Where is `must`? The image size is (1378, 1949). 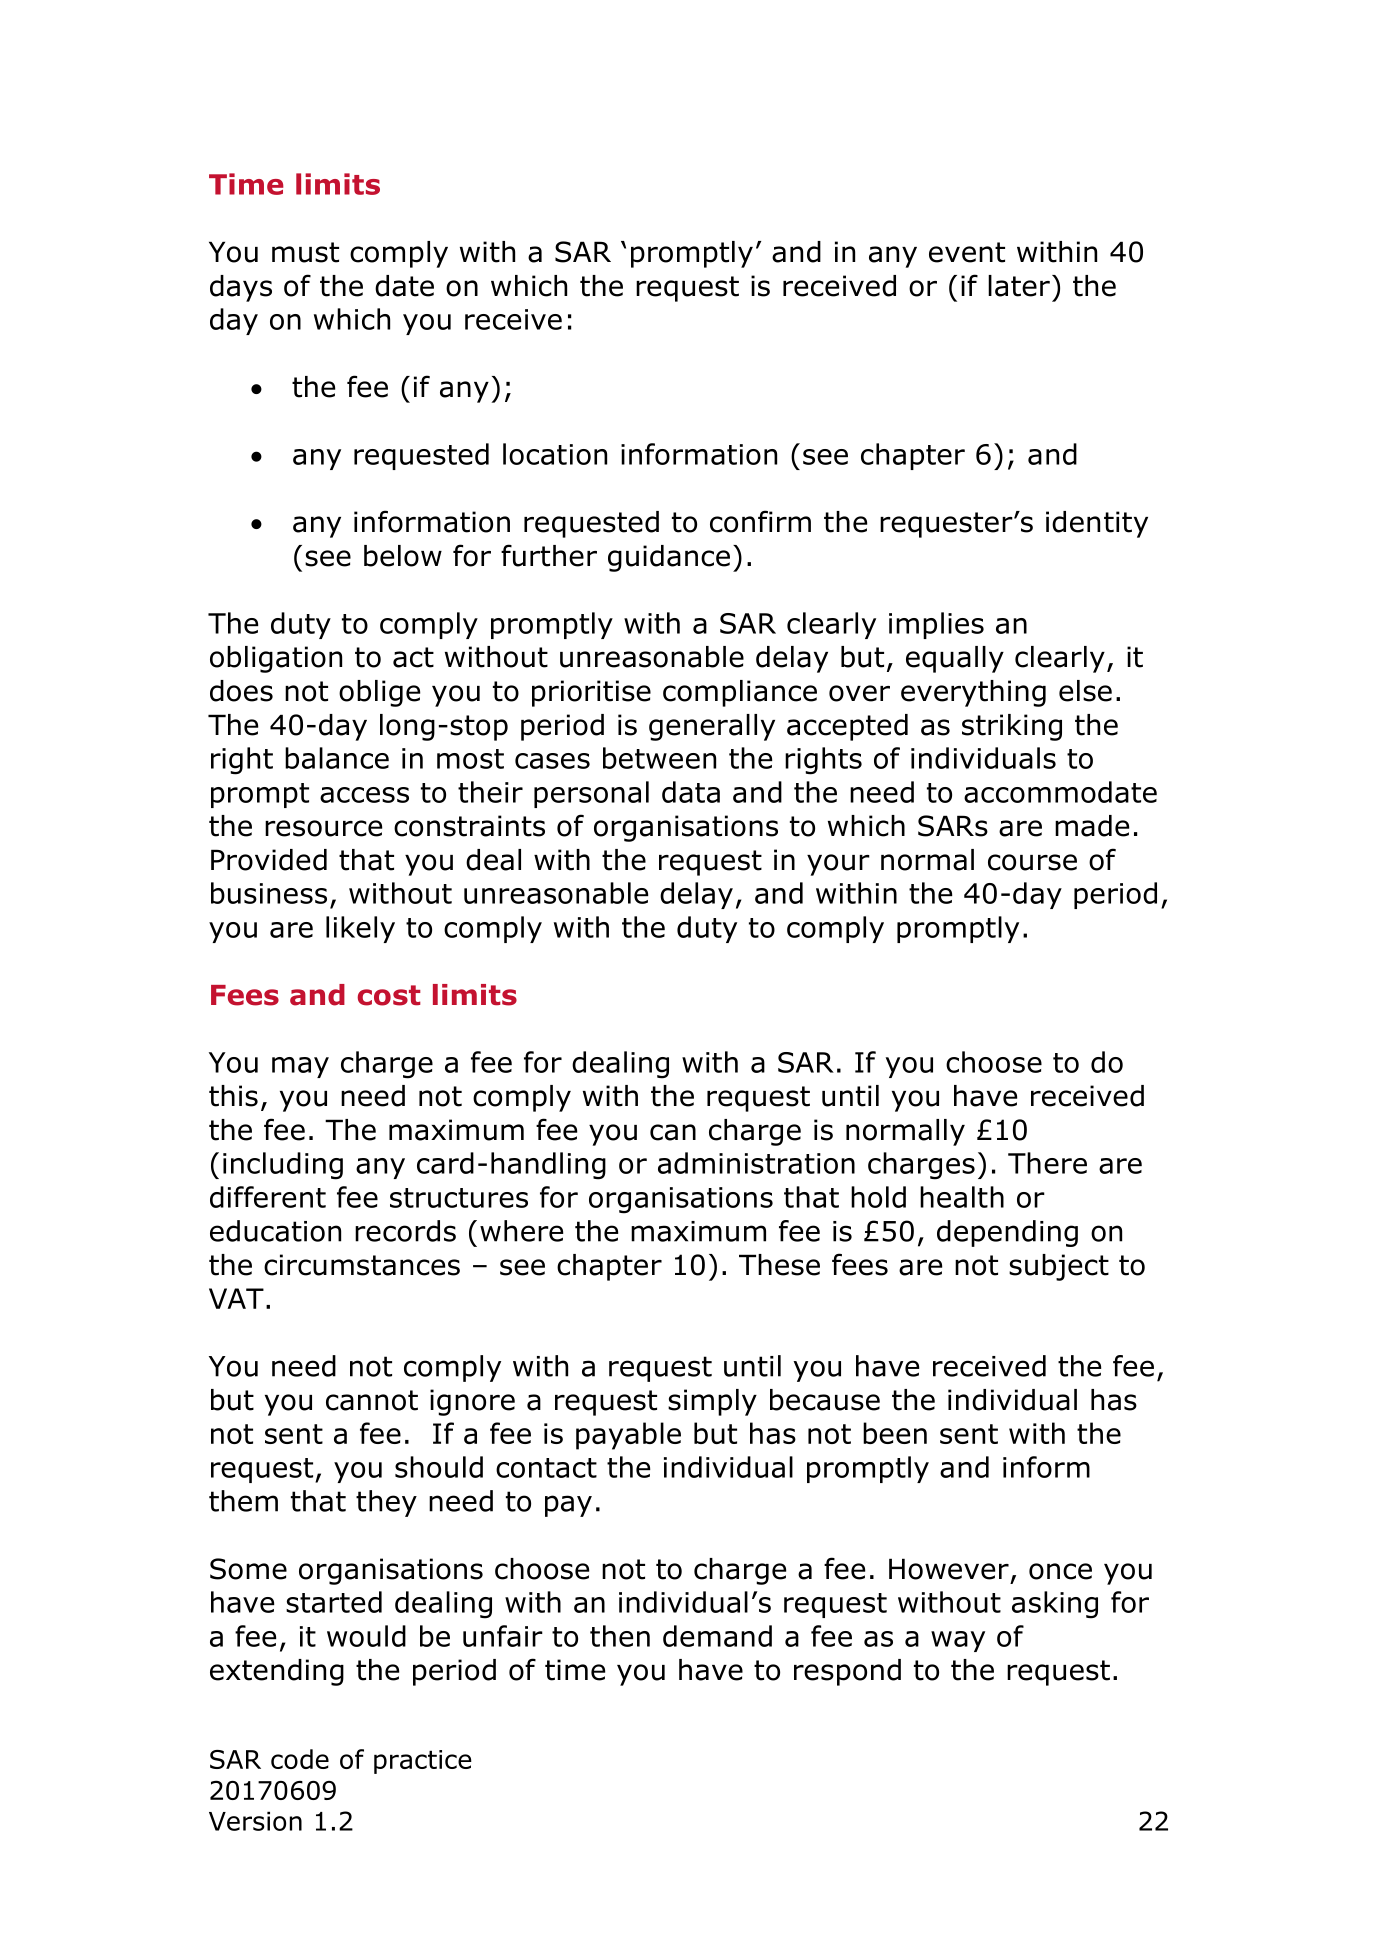 must is located at coordinates (305, 252).
